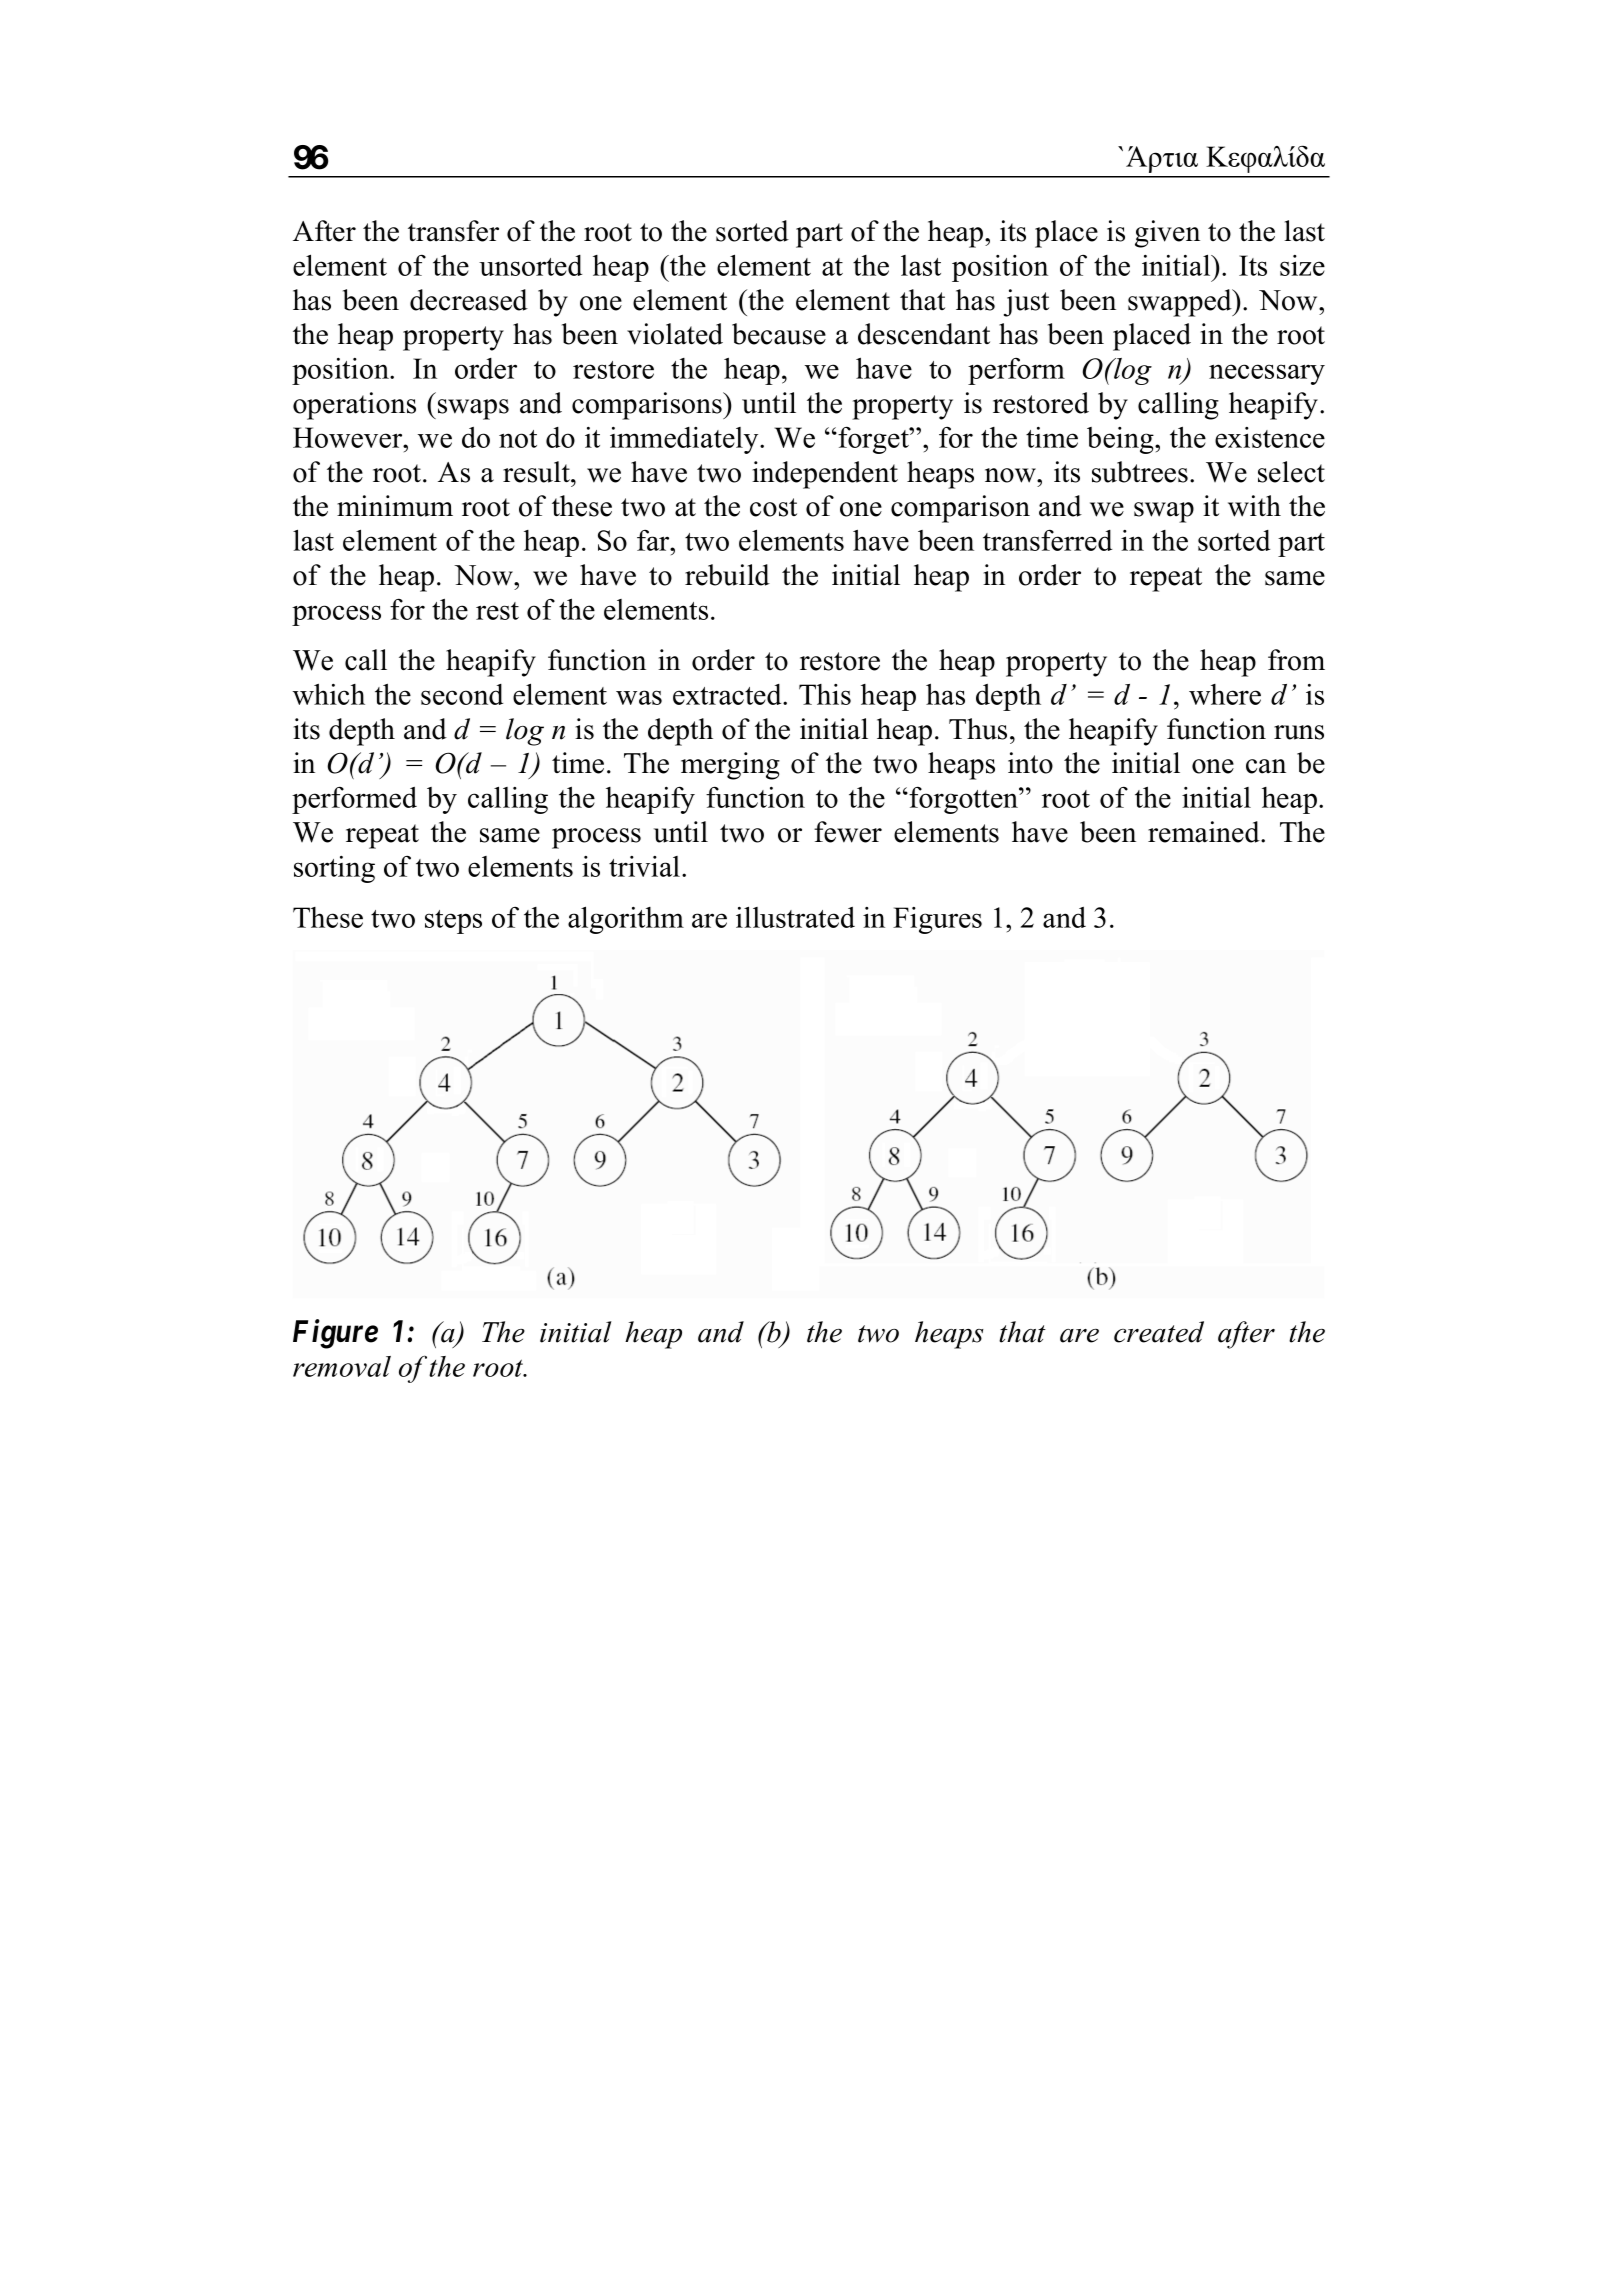 Image resolution: width=1618 pixels, height=2290 pixels. I want to click on removal, so click(342, 1366).
